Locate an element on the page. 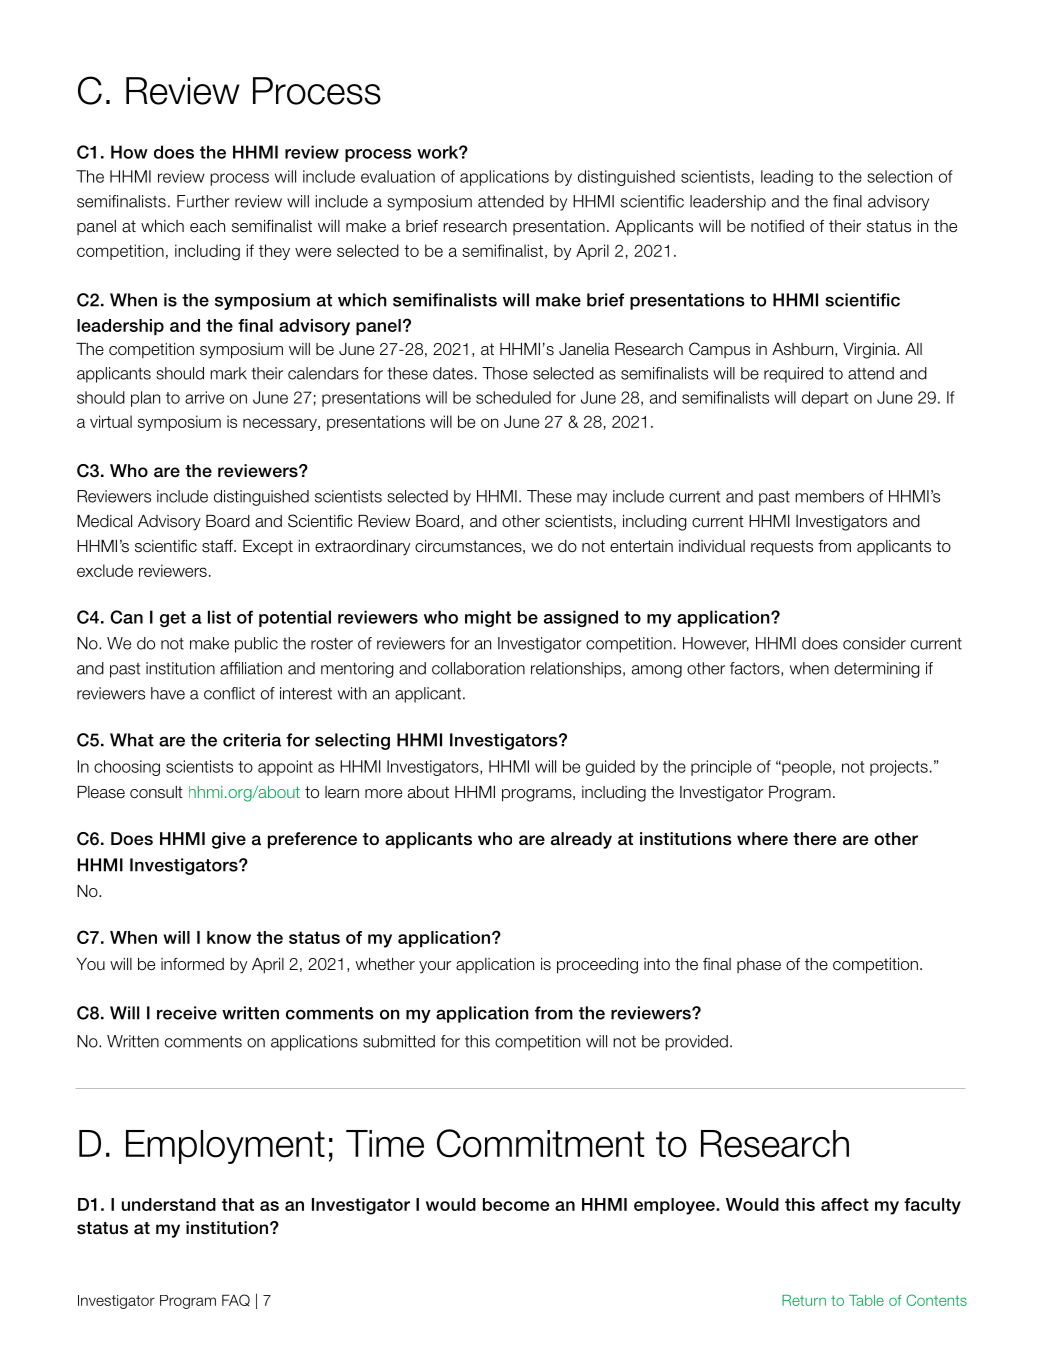 The height and width of the document is (1352, 1044). Further is located at coordinates (203, 201).
